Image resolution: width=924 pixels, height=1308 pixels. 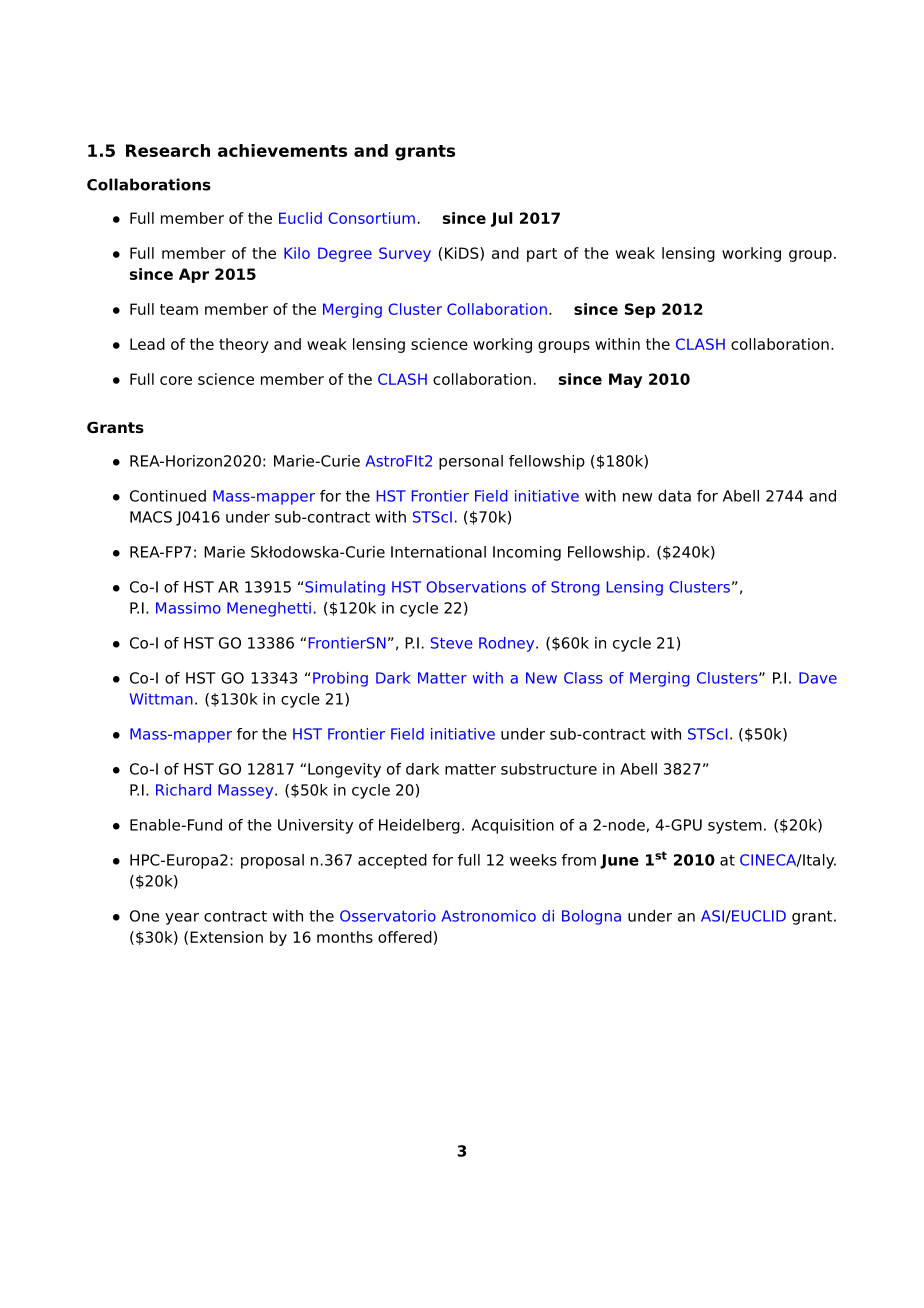 I want to click on MACS, so click(x=151, y=517).
